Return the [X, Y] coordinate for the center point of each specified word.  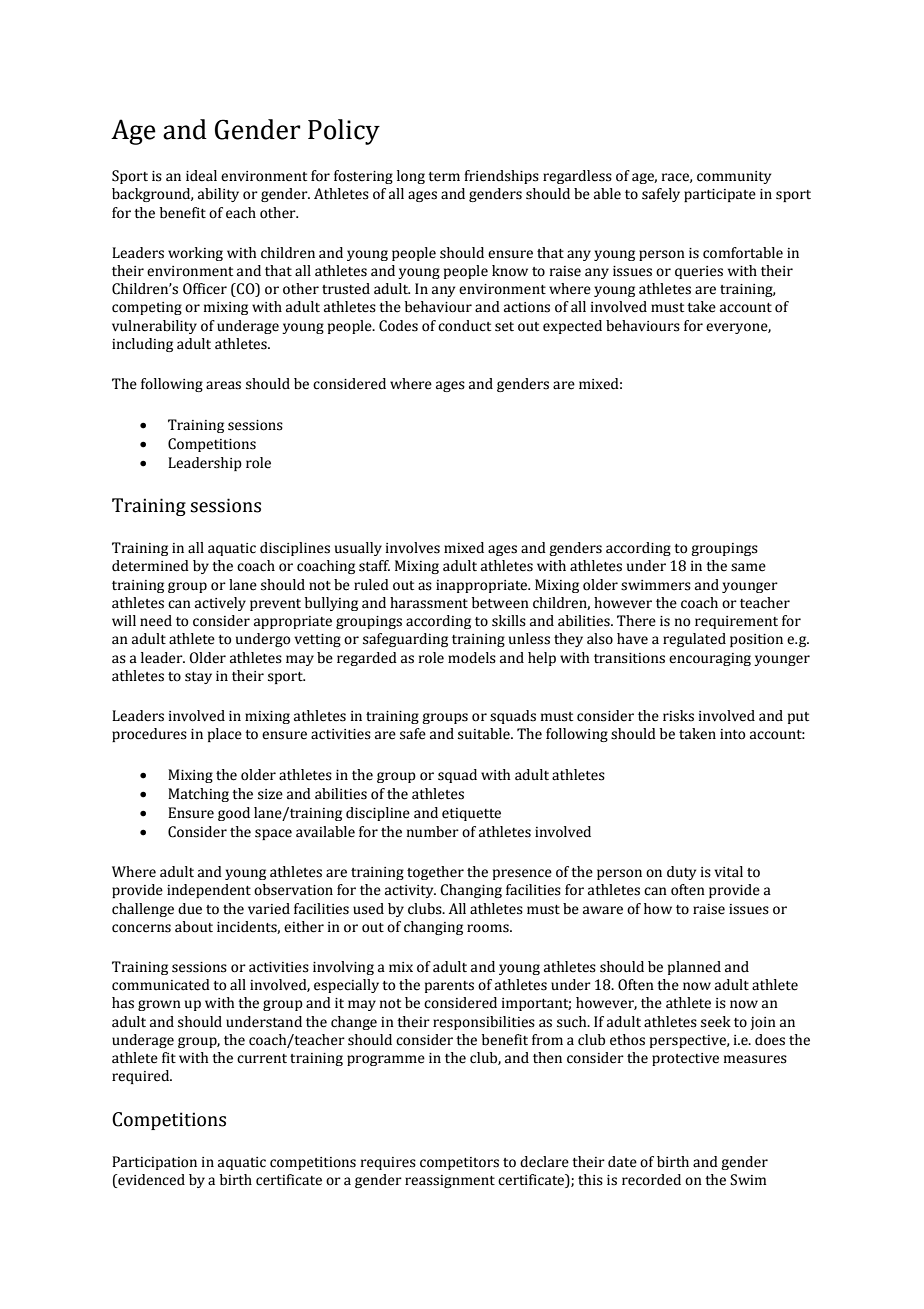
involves [413, 548]
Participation [154, 1163]
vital [728, 872]
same [748, 567]
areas [223, 385]
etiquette [471, 814]
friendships [501, 177]
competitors [459, 1163]
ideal [201, 176]
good [234, 814]
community [734, 177]
